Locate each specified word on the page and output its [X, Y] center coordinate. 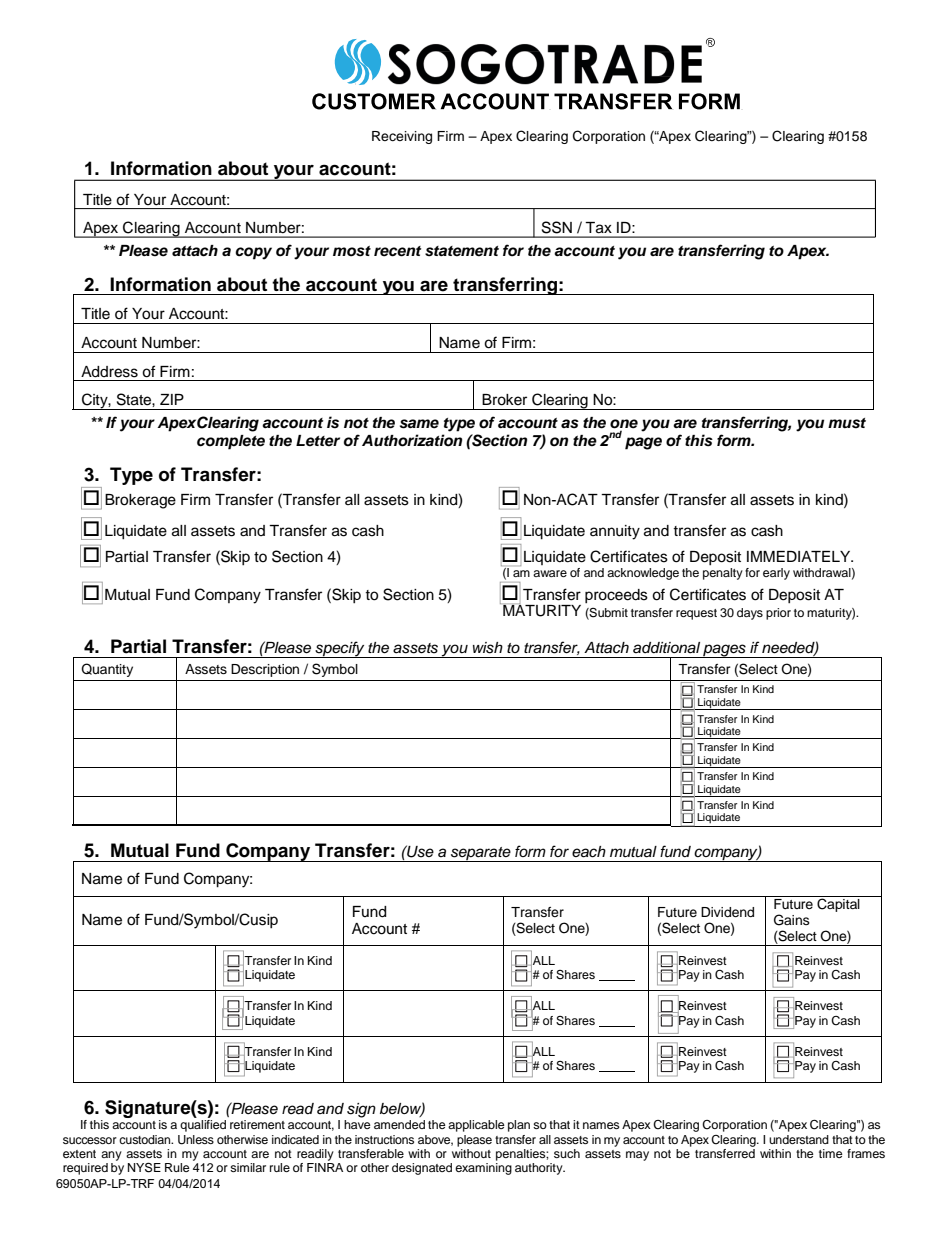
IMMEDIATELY [800, 556]
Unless [196, 1140]
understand [799, 1139]
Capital [838, 904]
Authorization [412, 440]
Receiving [402, 137]
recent [397, 251]
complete [231, 442]
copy [253, 253]
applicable [476, 1126]
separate [481, 854]
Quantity [107, 670]
